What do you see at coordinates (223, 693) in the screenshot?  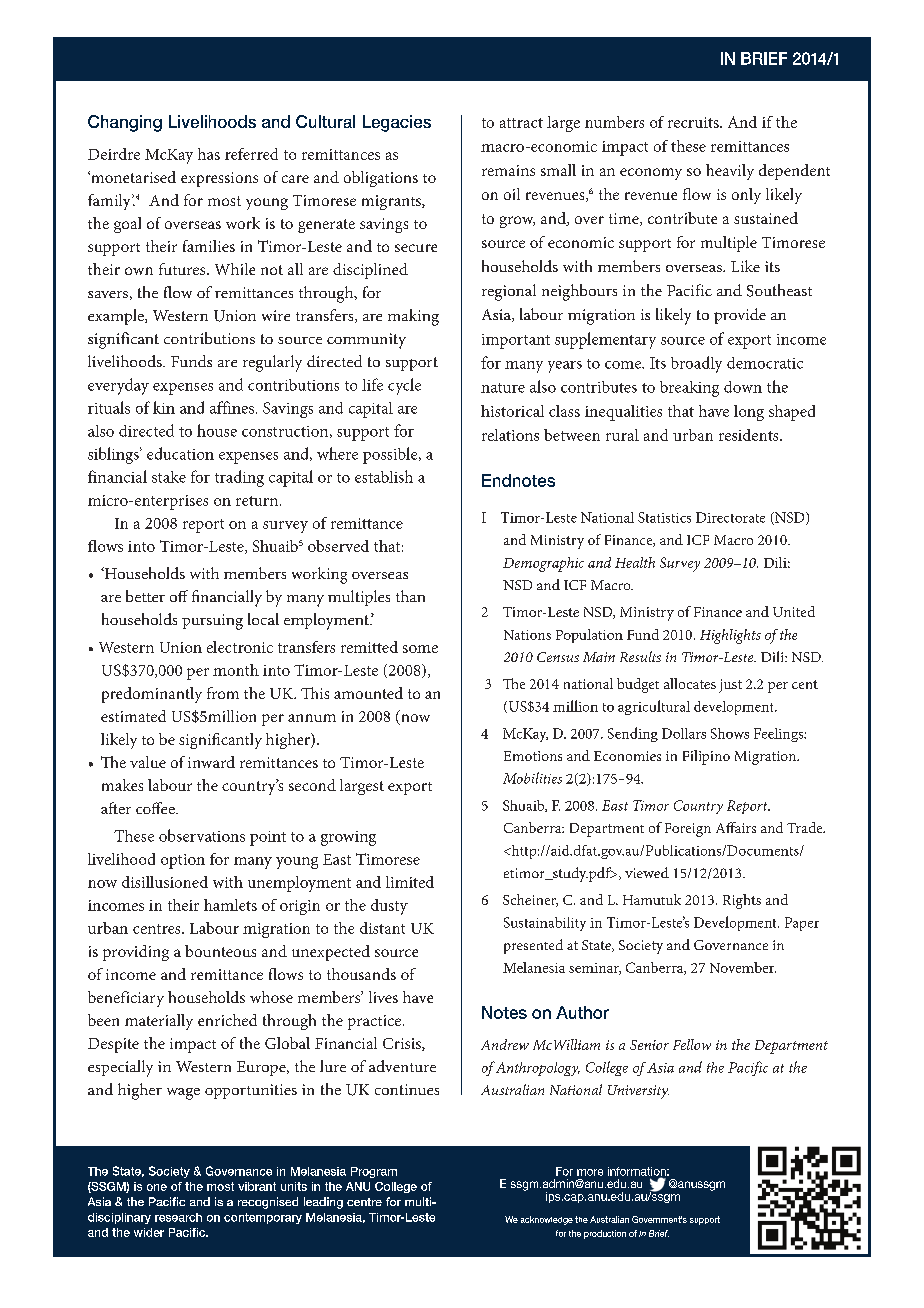 I see `from` at bounding box center [223, 693].
